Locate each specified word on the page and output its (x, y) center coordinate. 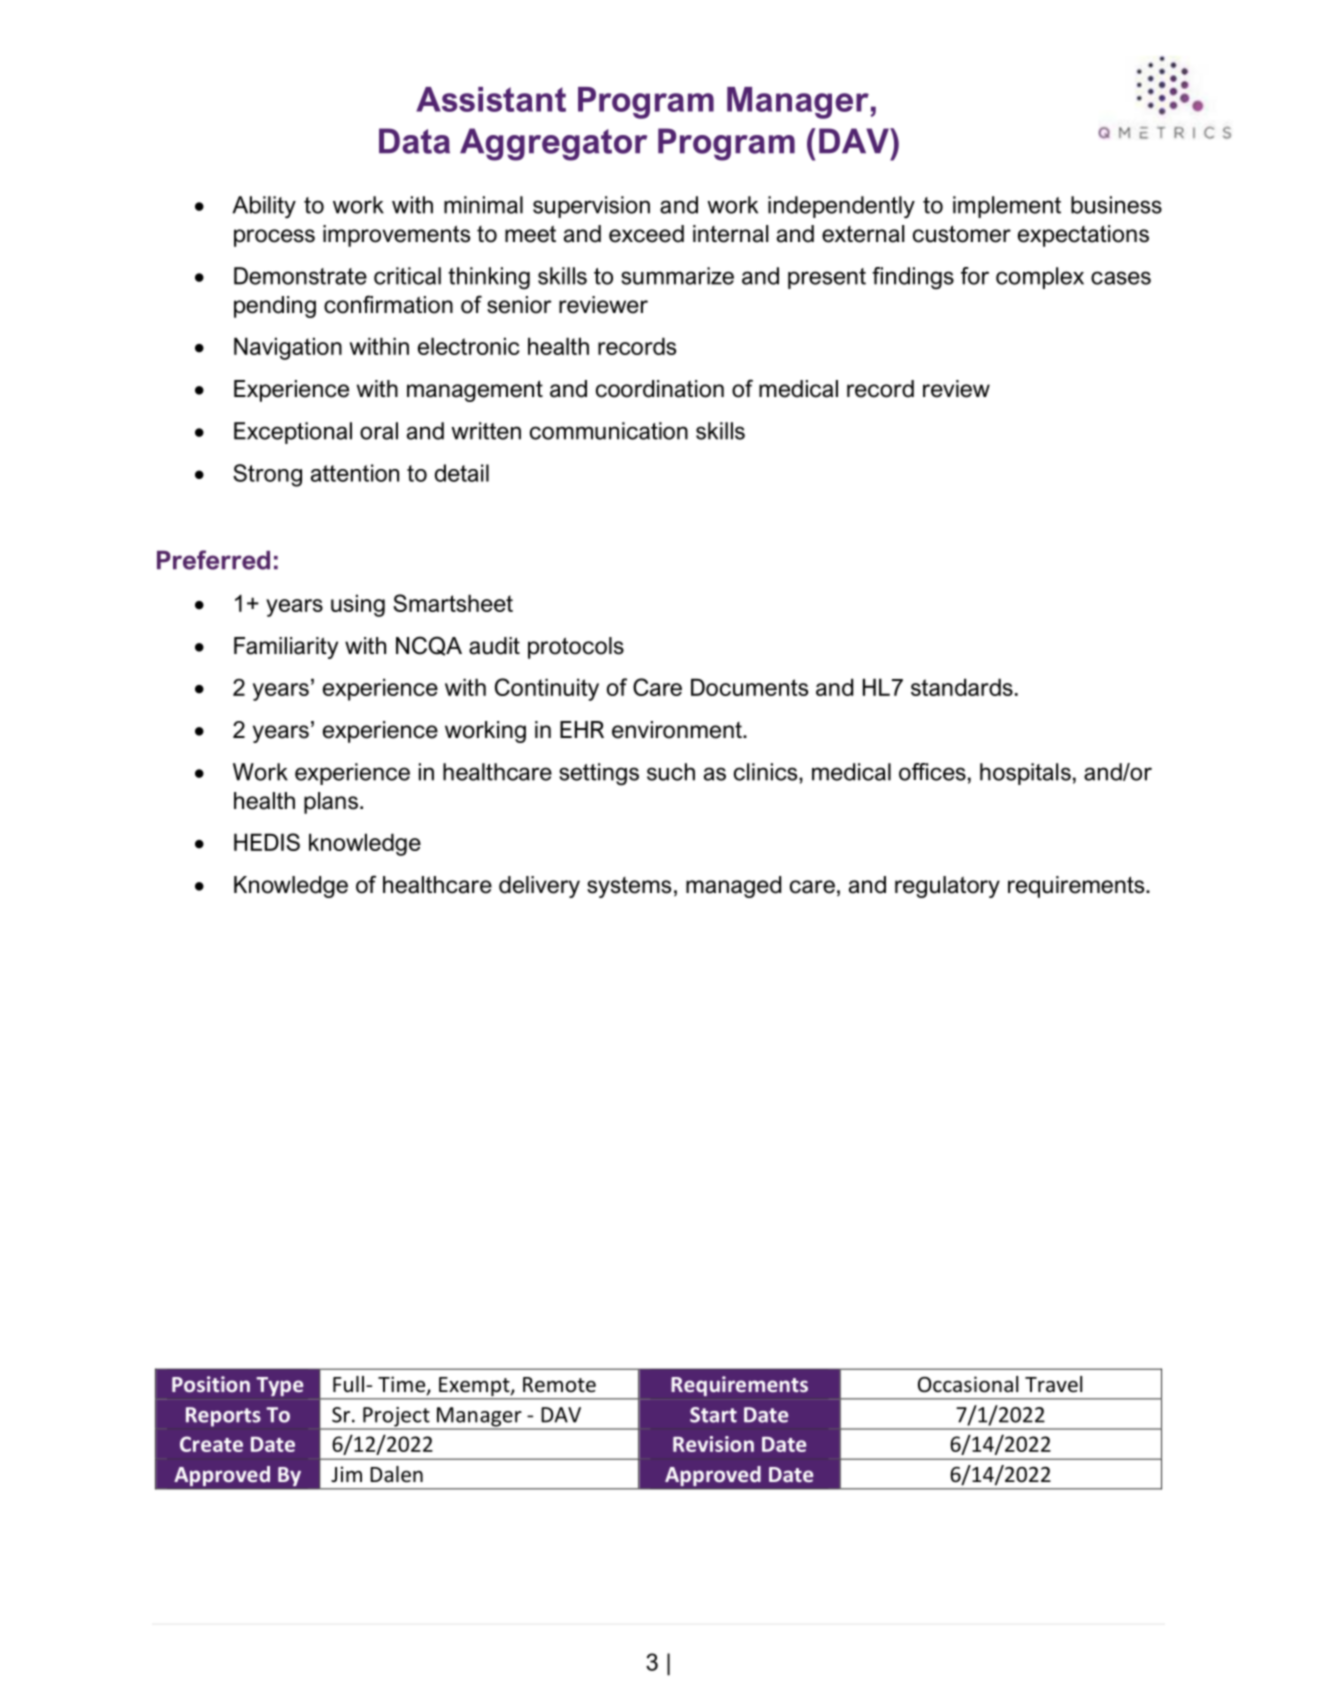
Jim (346, 1474)
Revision (713, 1444)
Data (414, 141)
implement (1007, 207)
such (671, 772)
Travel (1053, 1384)
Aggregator (553, 144)
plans (331, 803)
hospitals (1025, 774)
